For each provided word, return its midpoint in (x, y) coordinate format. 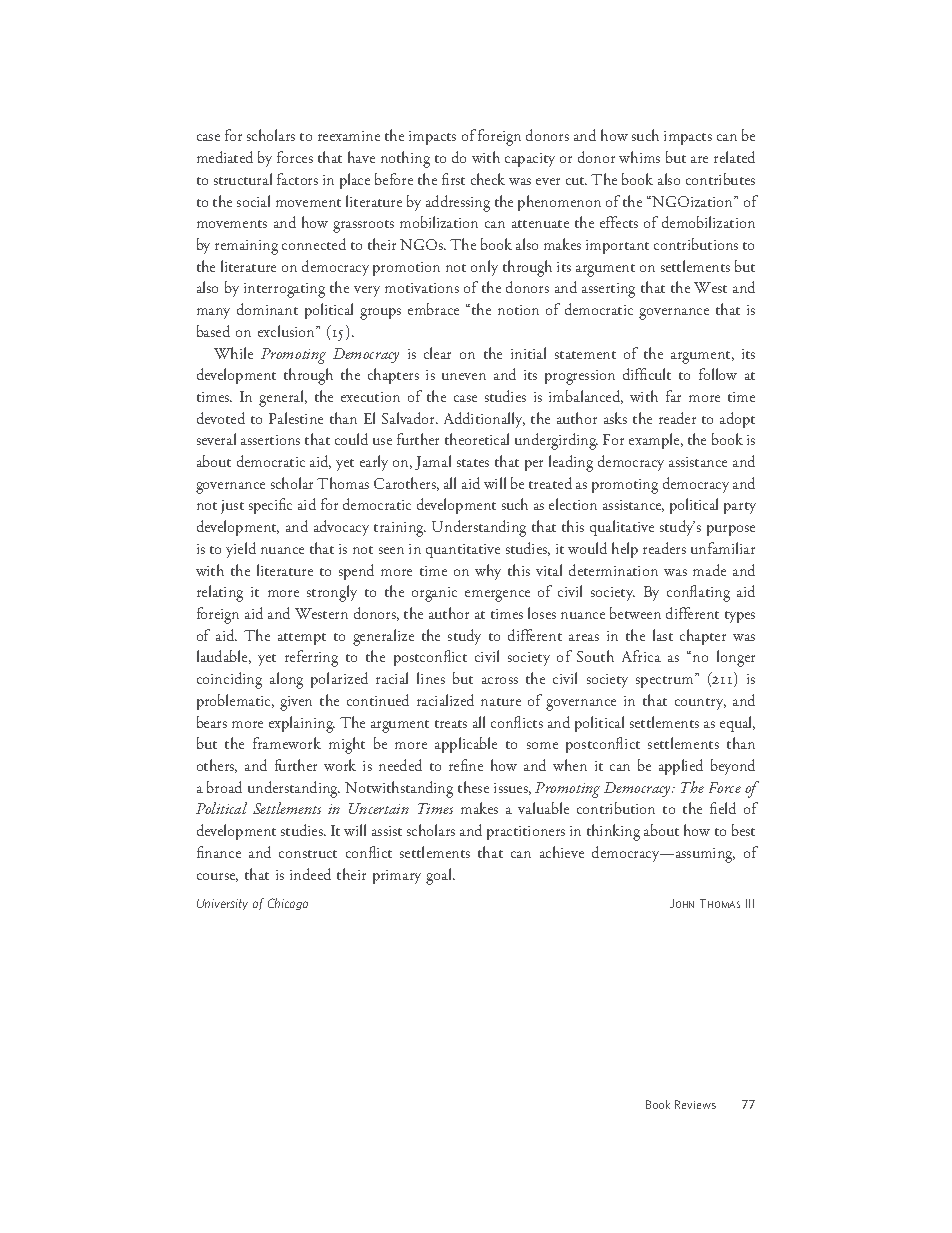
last (663, 635)
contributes (720, 179)
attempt (302, 639)
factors (297, 179)
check (488, 179)
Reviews (695, 1104)
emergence (497, 596)
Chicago (288, 904)
